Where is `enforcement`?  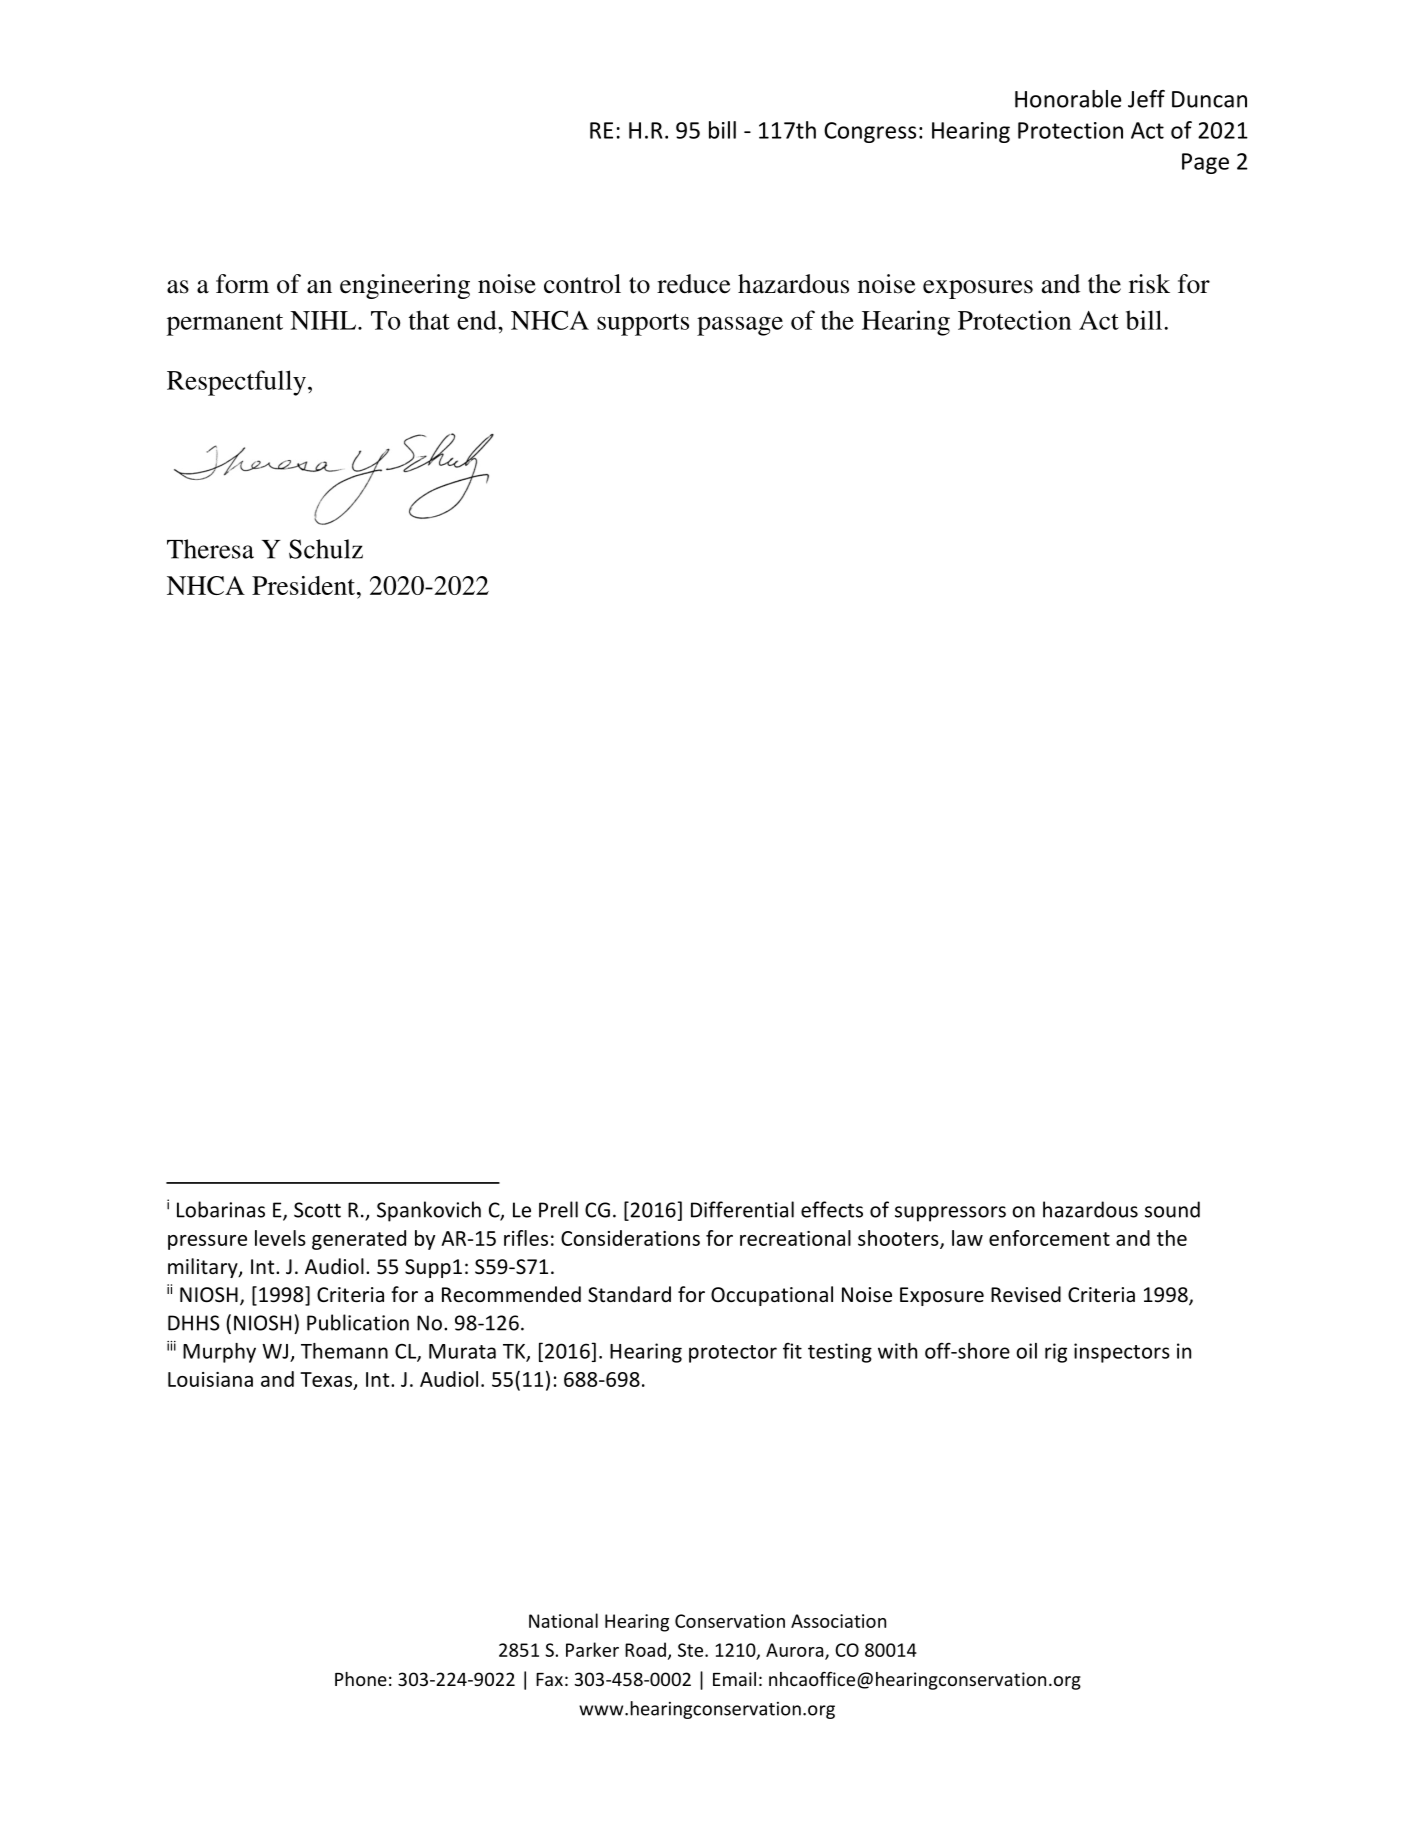 enforcement is located at coordinates (1049, 1238).
